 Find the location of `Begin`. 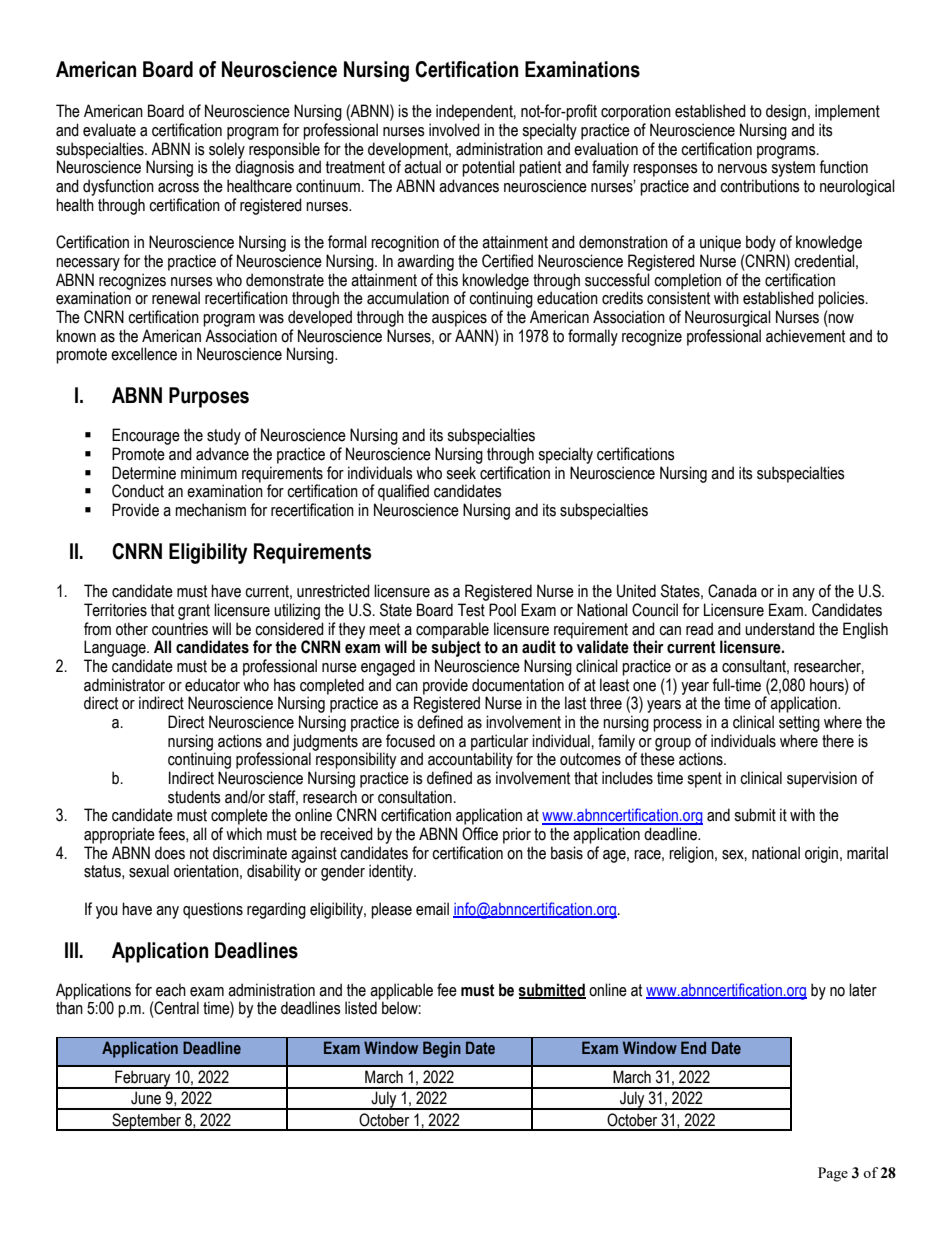

Begin is located at coordinates (442, 1049).
